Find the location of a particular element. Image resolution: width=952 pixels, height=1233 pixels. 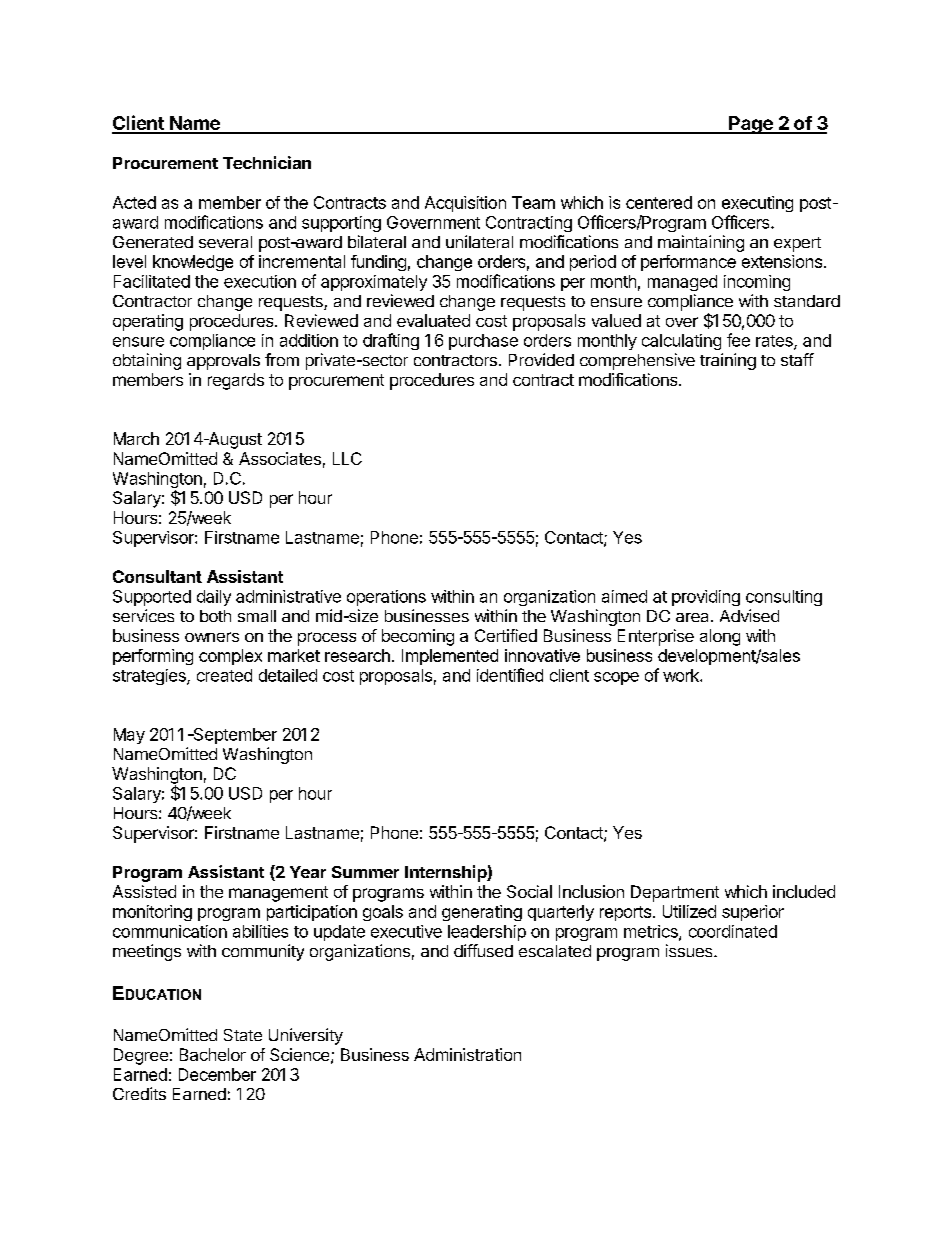

providing is located at coordinates (706, 598).
